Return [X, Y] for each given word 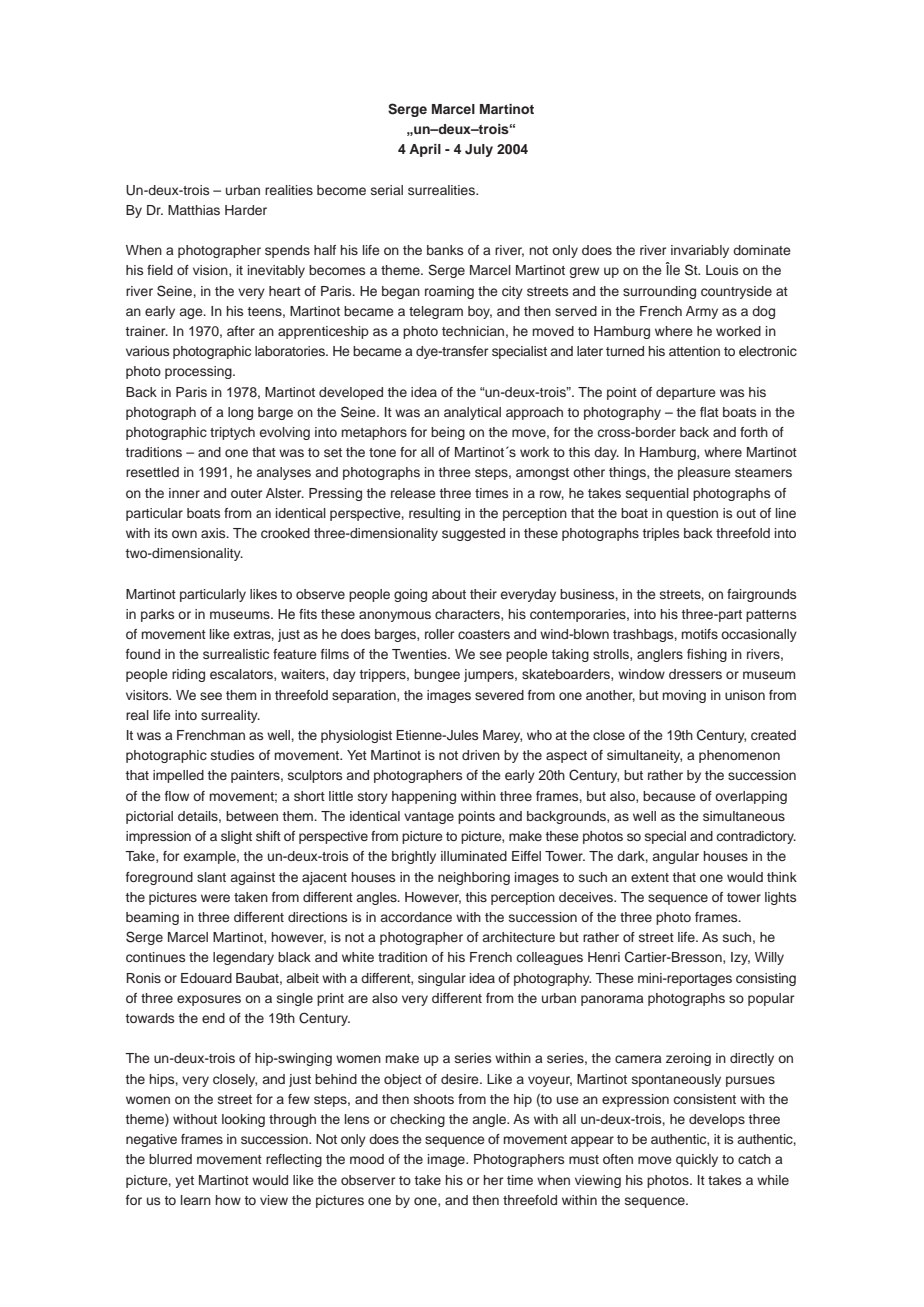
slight [236, 837]
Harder [246, 210]
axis [214, 533]
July [479, 150]
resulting [434, 514]
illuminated [474, 856]
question [692, 514]
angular [676, 857]
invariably [700, 251]
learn [196, 1200]
